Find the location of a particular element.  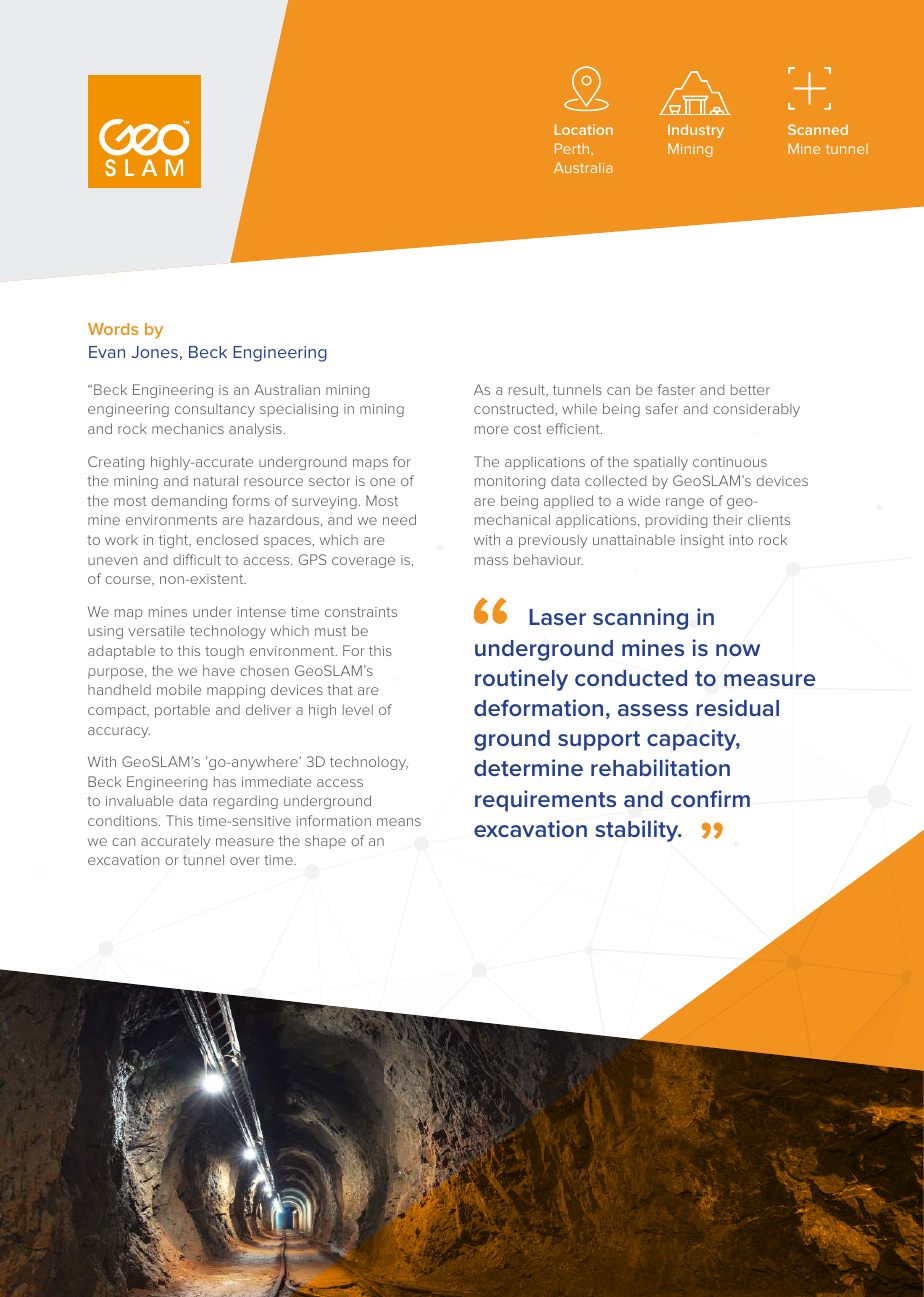

natural is located at coordinates (216, 480).
